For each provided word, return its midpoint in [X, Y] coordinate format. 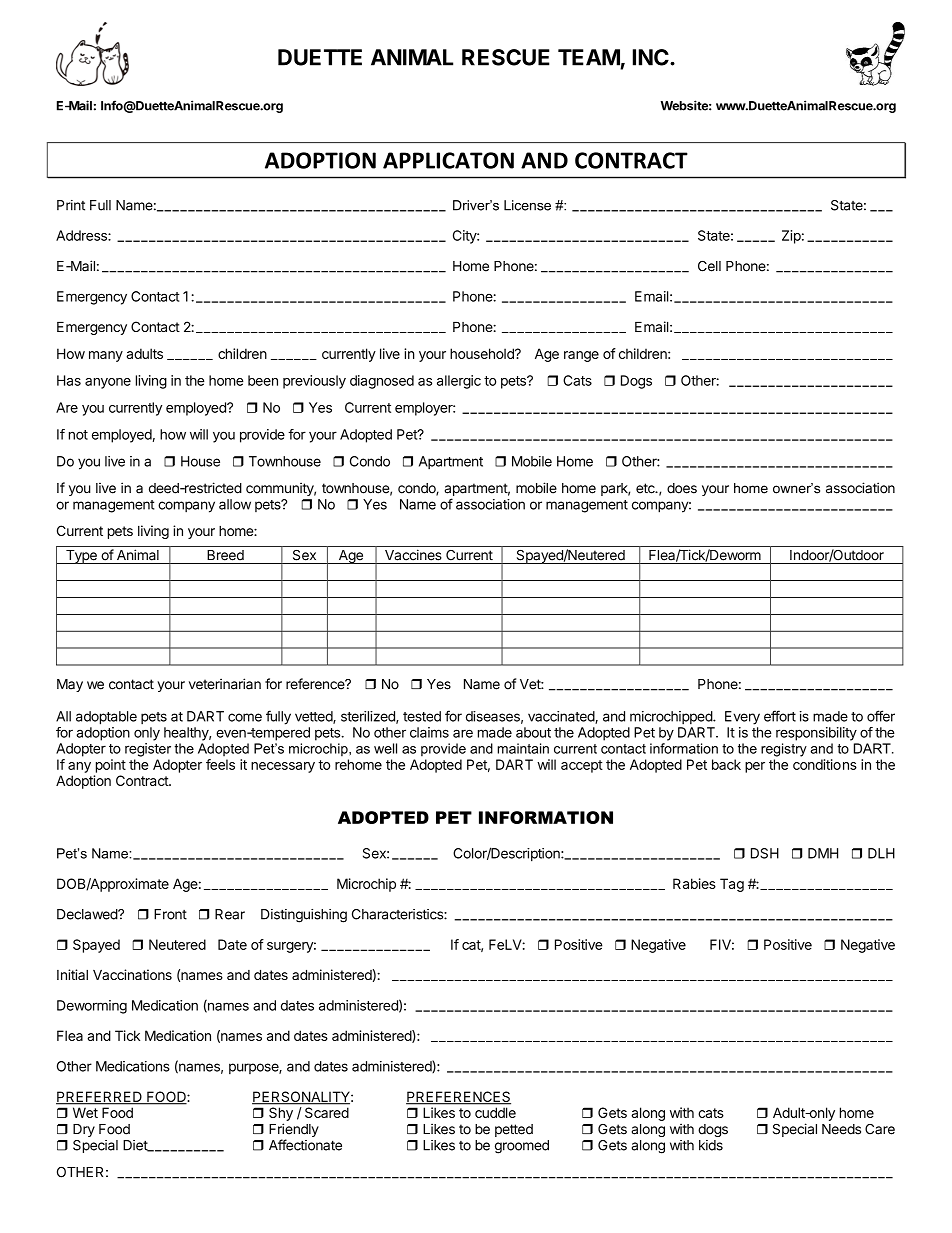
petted [514, 1130]
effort [780, 716]
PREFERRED [100, 1097]
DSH [765, 853]
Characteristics [398, 914]
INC [652, 57]
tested [422, 716]
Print [71, 205]
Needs [841, 1129]
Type [81, 557]
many [106, 356]
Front [170, 914]
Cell [709, 266]
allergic [459, 382]
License [527, 205]
